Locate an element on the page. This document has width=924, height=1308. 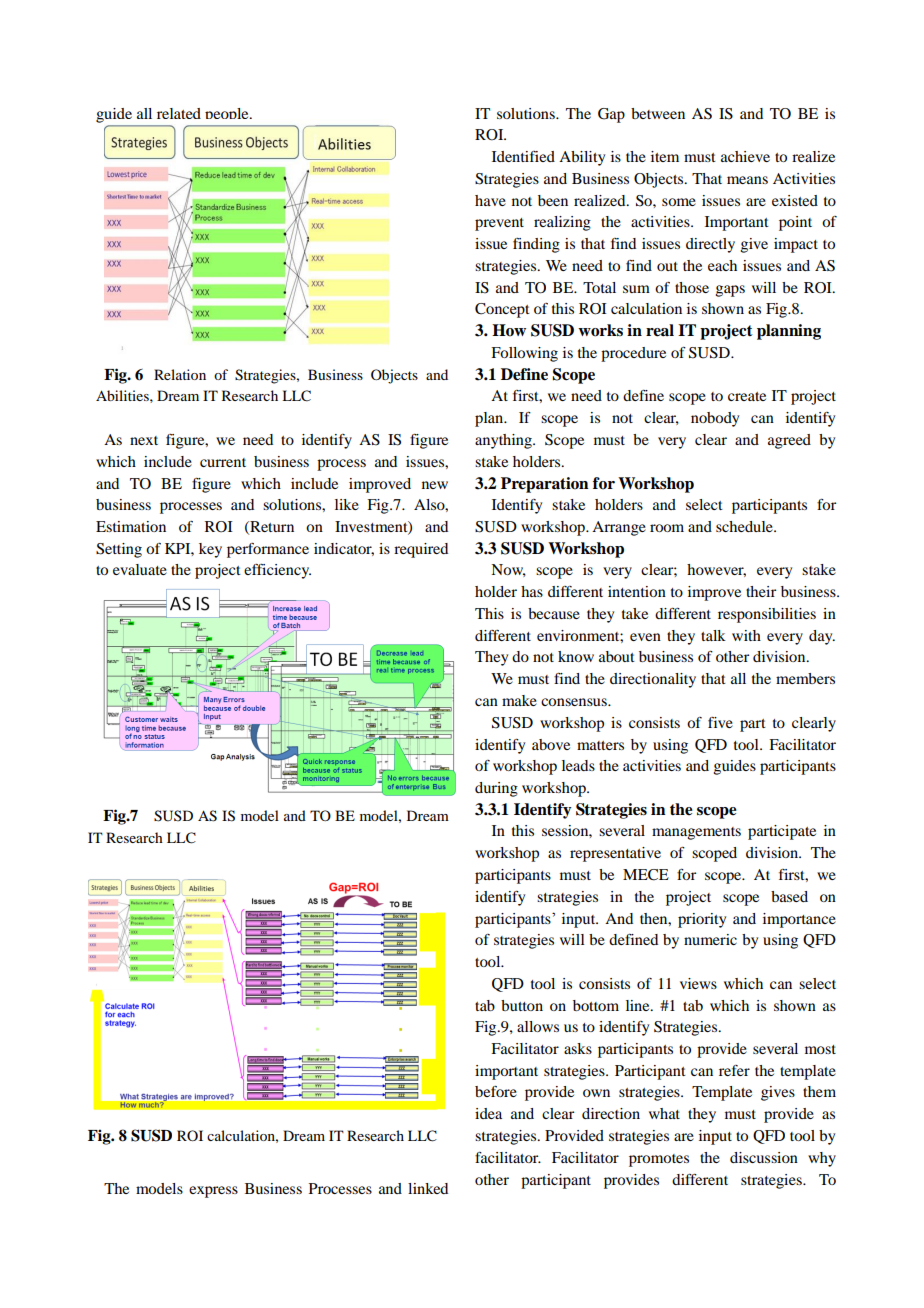
Relation is located at coordinates (180, 374).
